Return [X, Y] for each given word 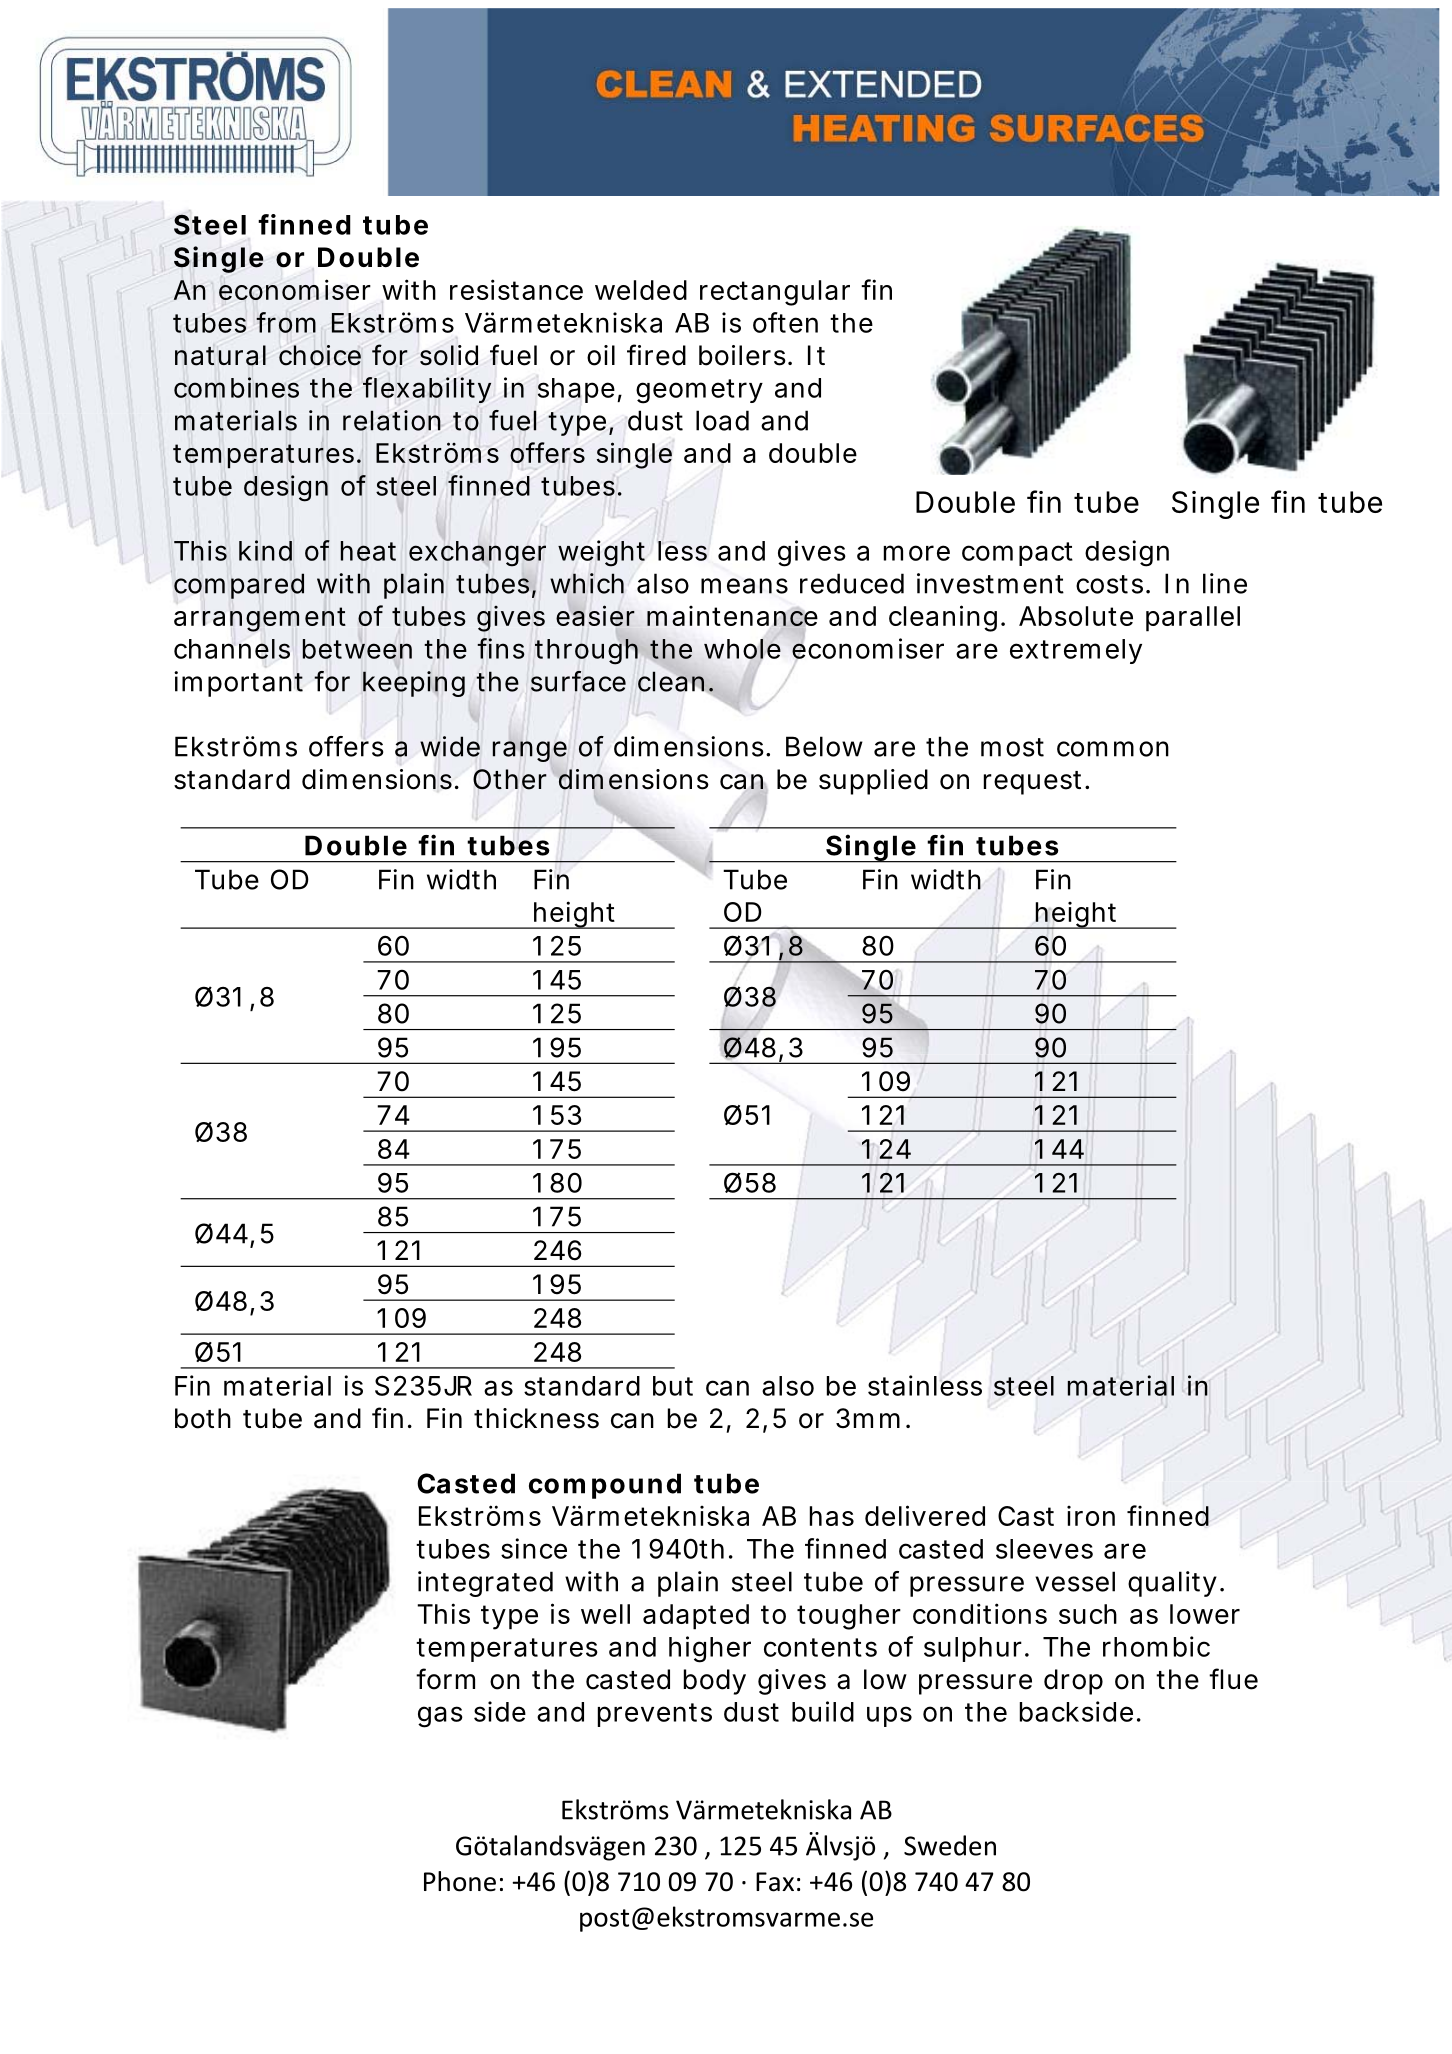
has [832, 1516]
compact [1017, 554]
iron [1091, 1516]
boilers [742, 355]
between [357, 649]
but [673, 1386]
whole [742, 649]
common [1113, 749]
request [1032, 783]
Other [510, 779]
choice [320, 355]
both [203, 1418]
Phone [460, 1881]
